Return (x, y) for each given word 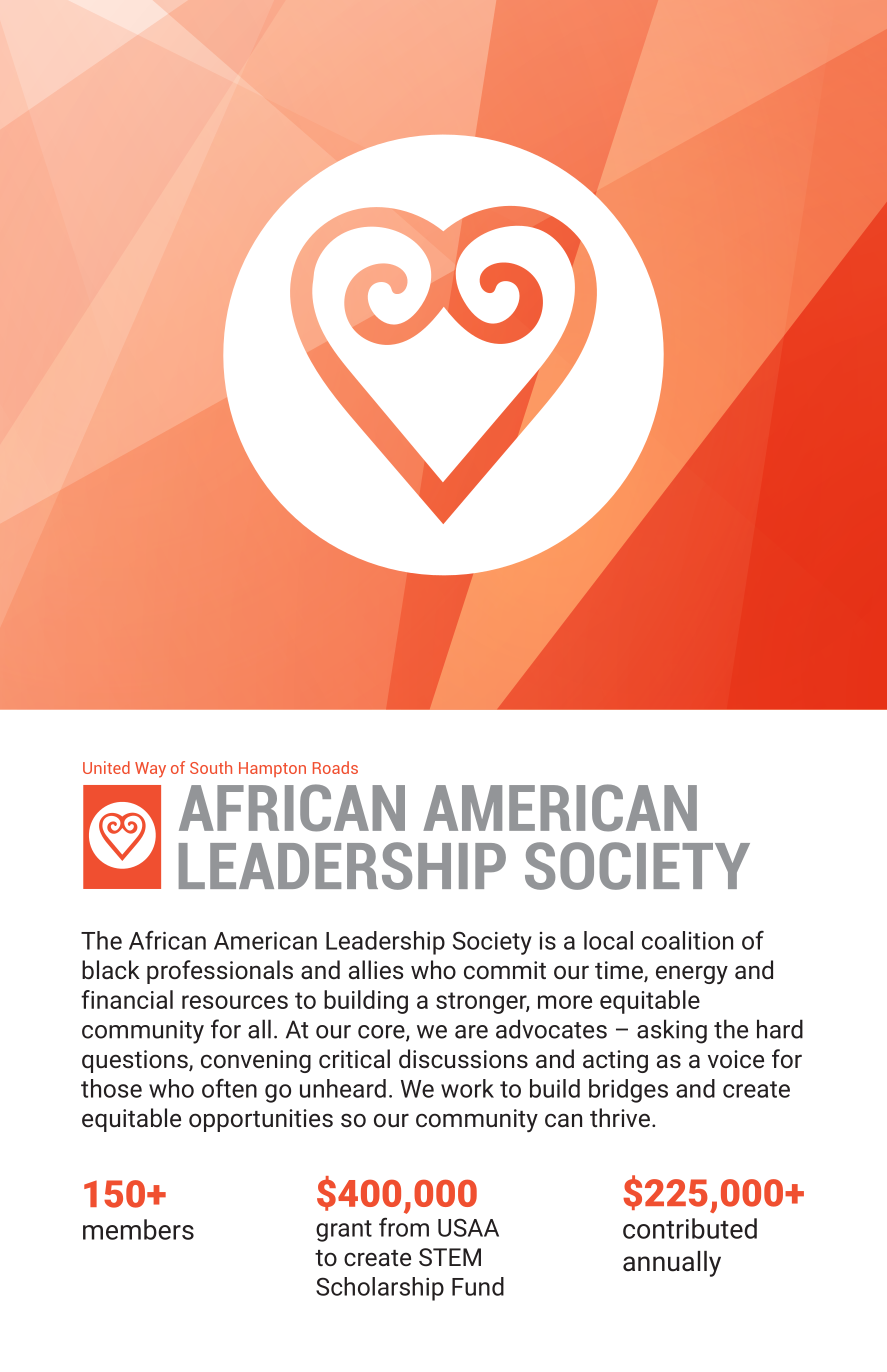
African (167, 940)
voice (736, 1059)
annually (672, 1264)
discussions (463, 1058)
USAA (468, 1227)
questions (136, 1061)
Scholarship (380, 1289)
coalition (687, 940)
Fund (478, 1286)
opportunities (261, 1120)
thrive (620, 1117)
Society (492, 943)
